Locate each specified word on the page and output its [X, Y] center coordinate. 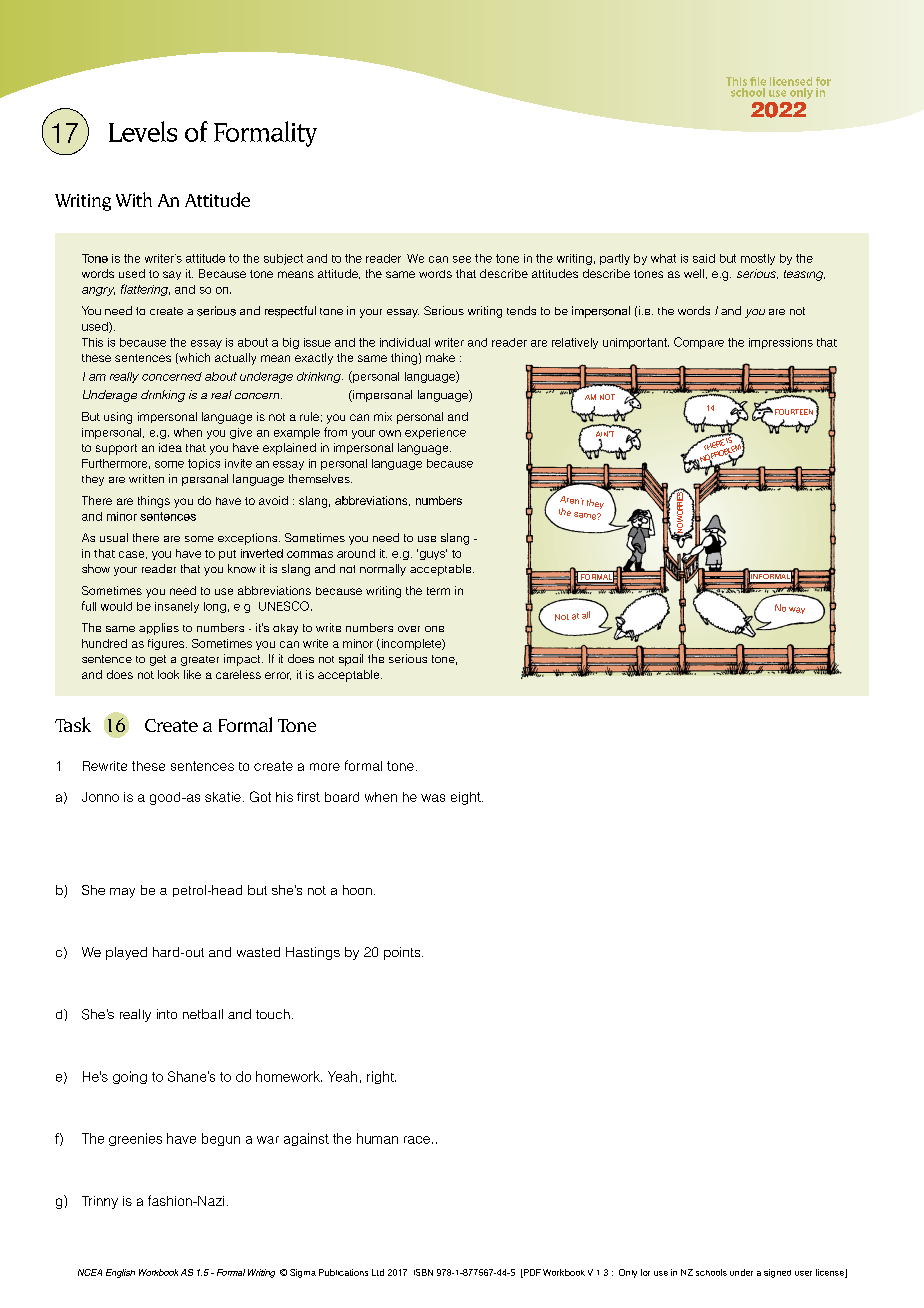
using [118, 418]
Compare [699, 343]
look [168, 674]
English [120, 1273]
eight [467, 798]
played [126, 953]
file [758, 81]
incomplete [411, 644]
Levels [143, 131]
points [403, 953]
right [381, 1077]
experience [435, 433]
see [462, 259]
